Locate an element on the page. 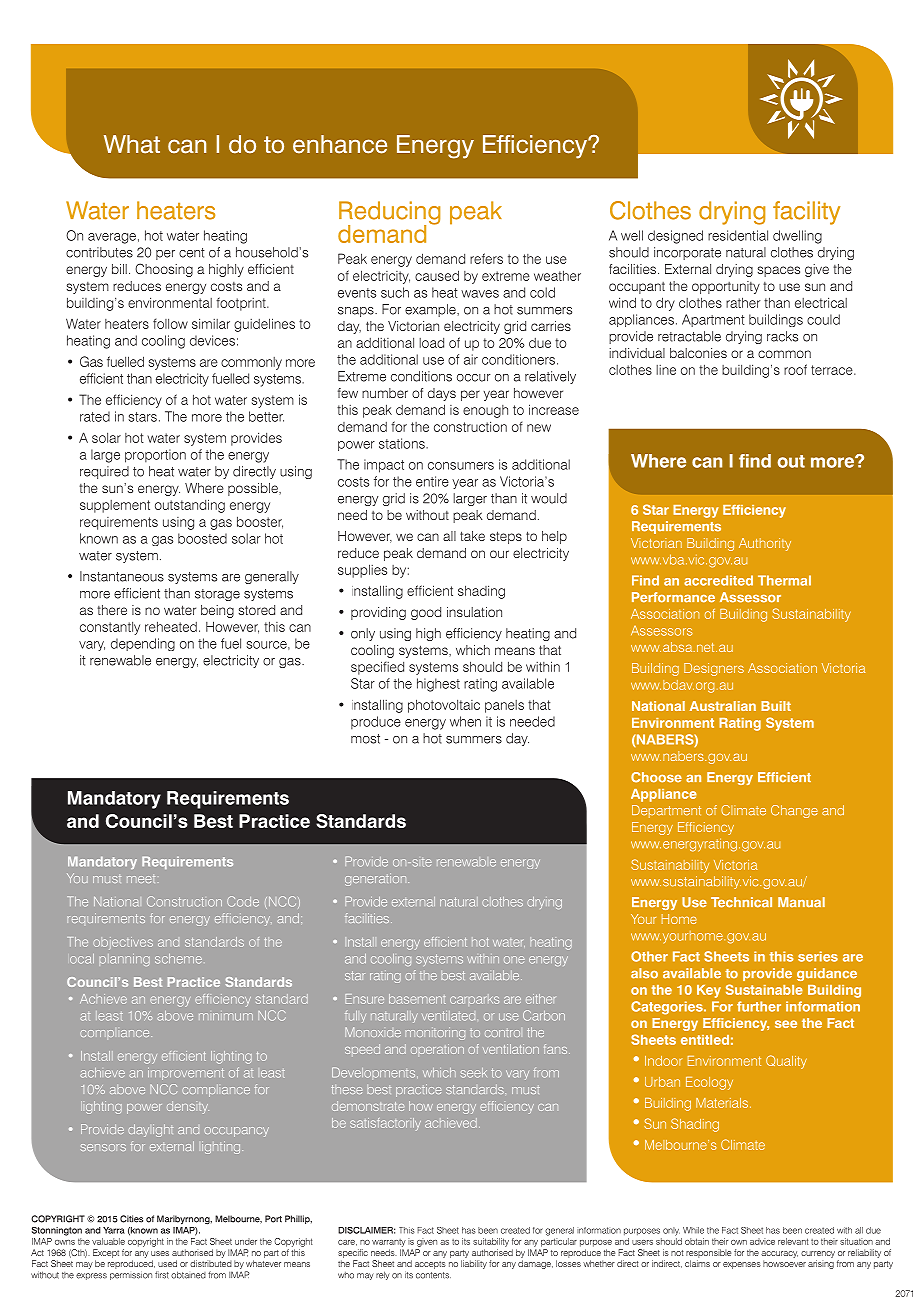  facility is located at coordinates (806, 213).
